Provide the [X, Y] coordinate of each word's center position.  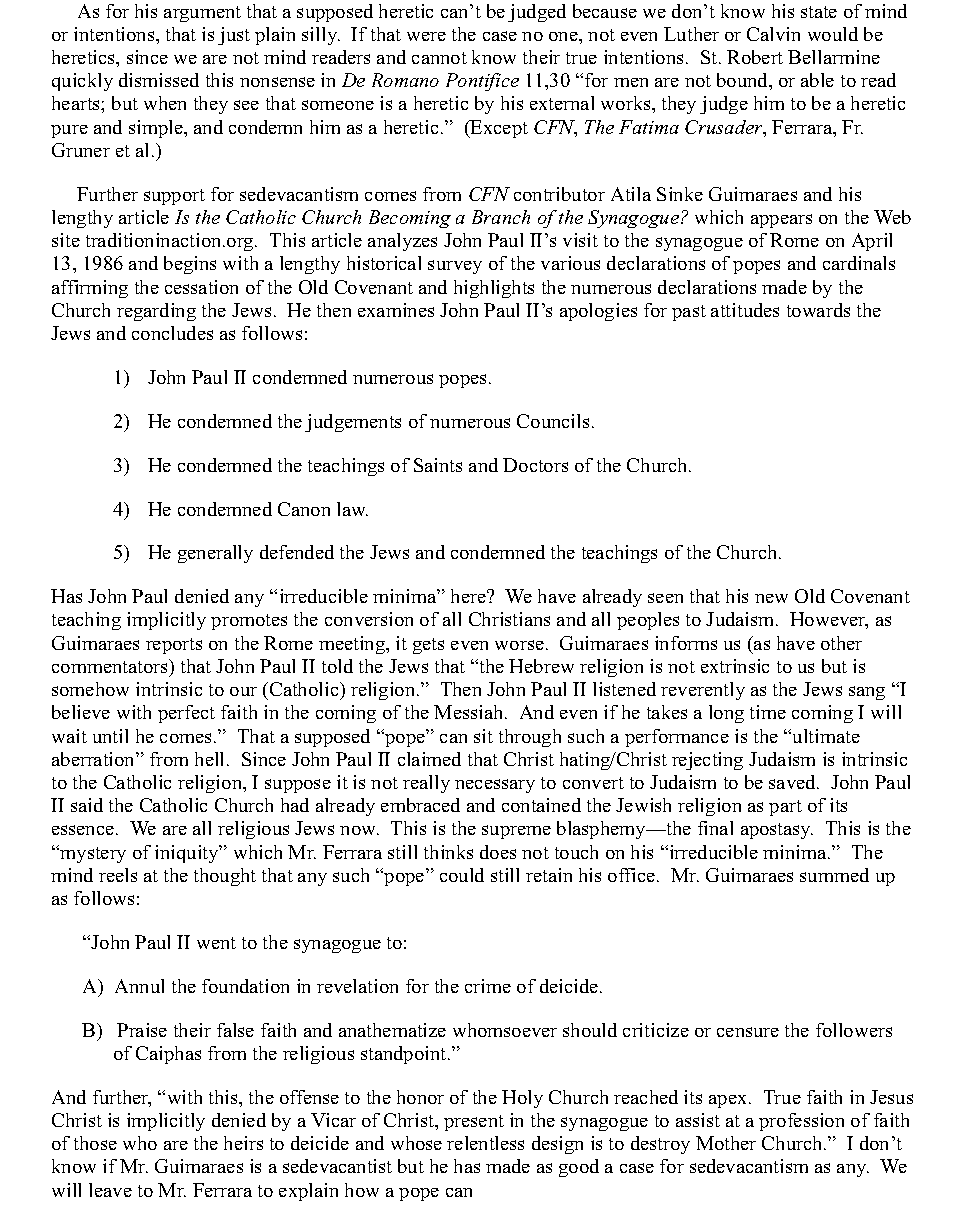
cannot [439, 58]
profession [801, 1122]
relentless [485, 1143]
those [95, 1143]
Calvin [773, 34]
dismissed [159, 80]
